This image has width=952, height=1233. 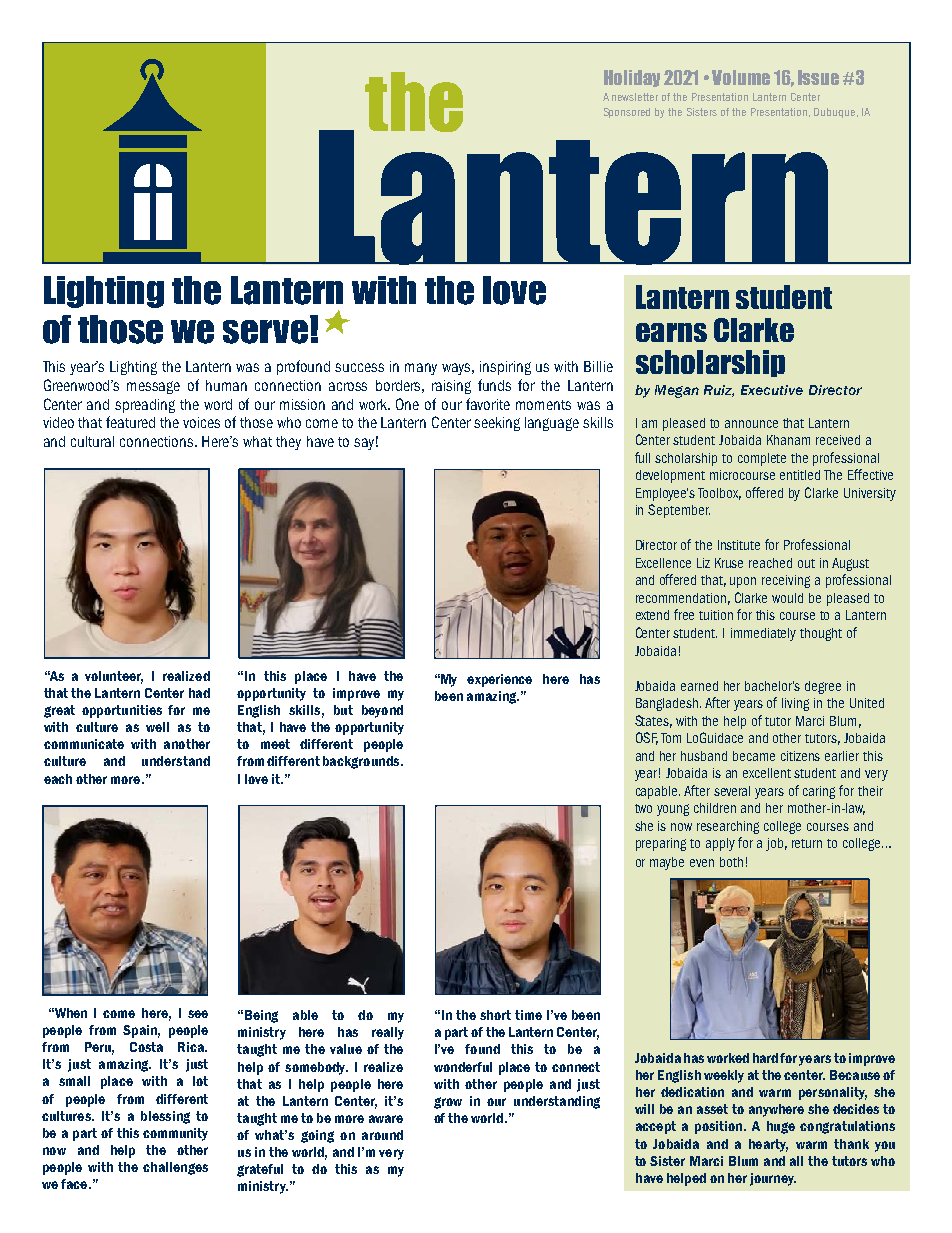 I want to click on immediately, so click(x=763, y=634).
